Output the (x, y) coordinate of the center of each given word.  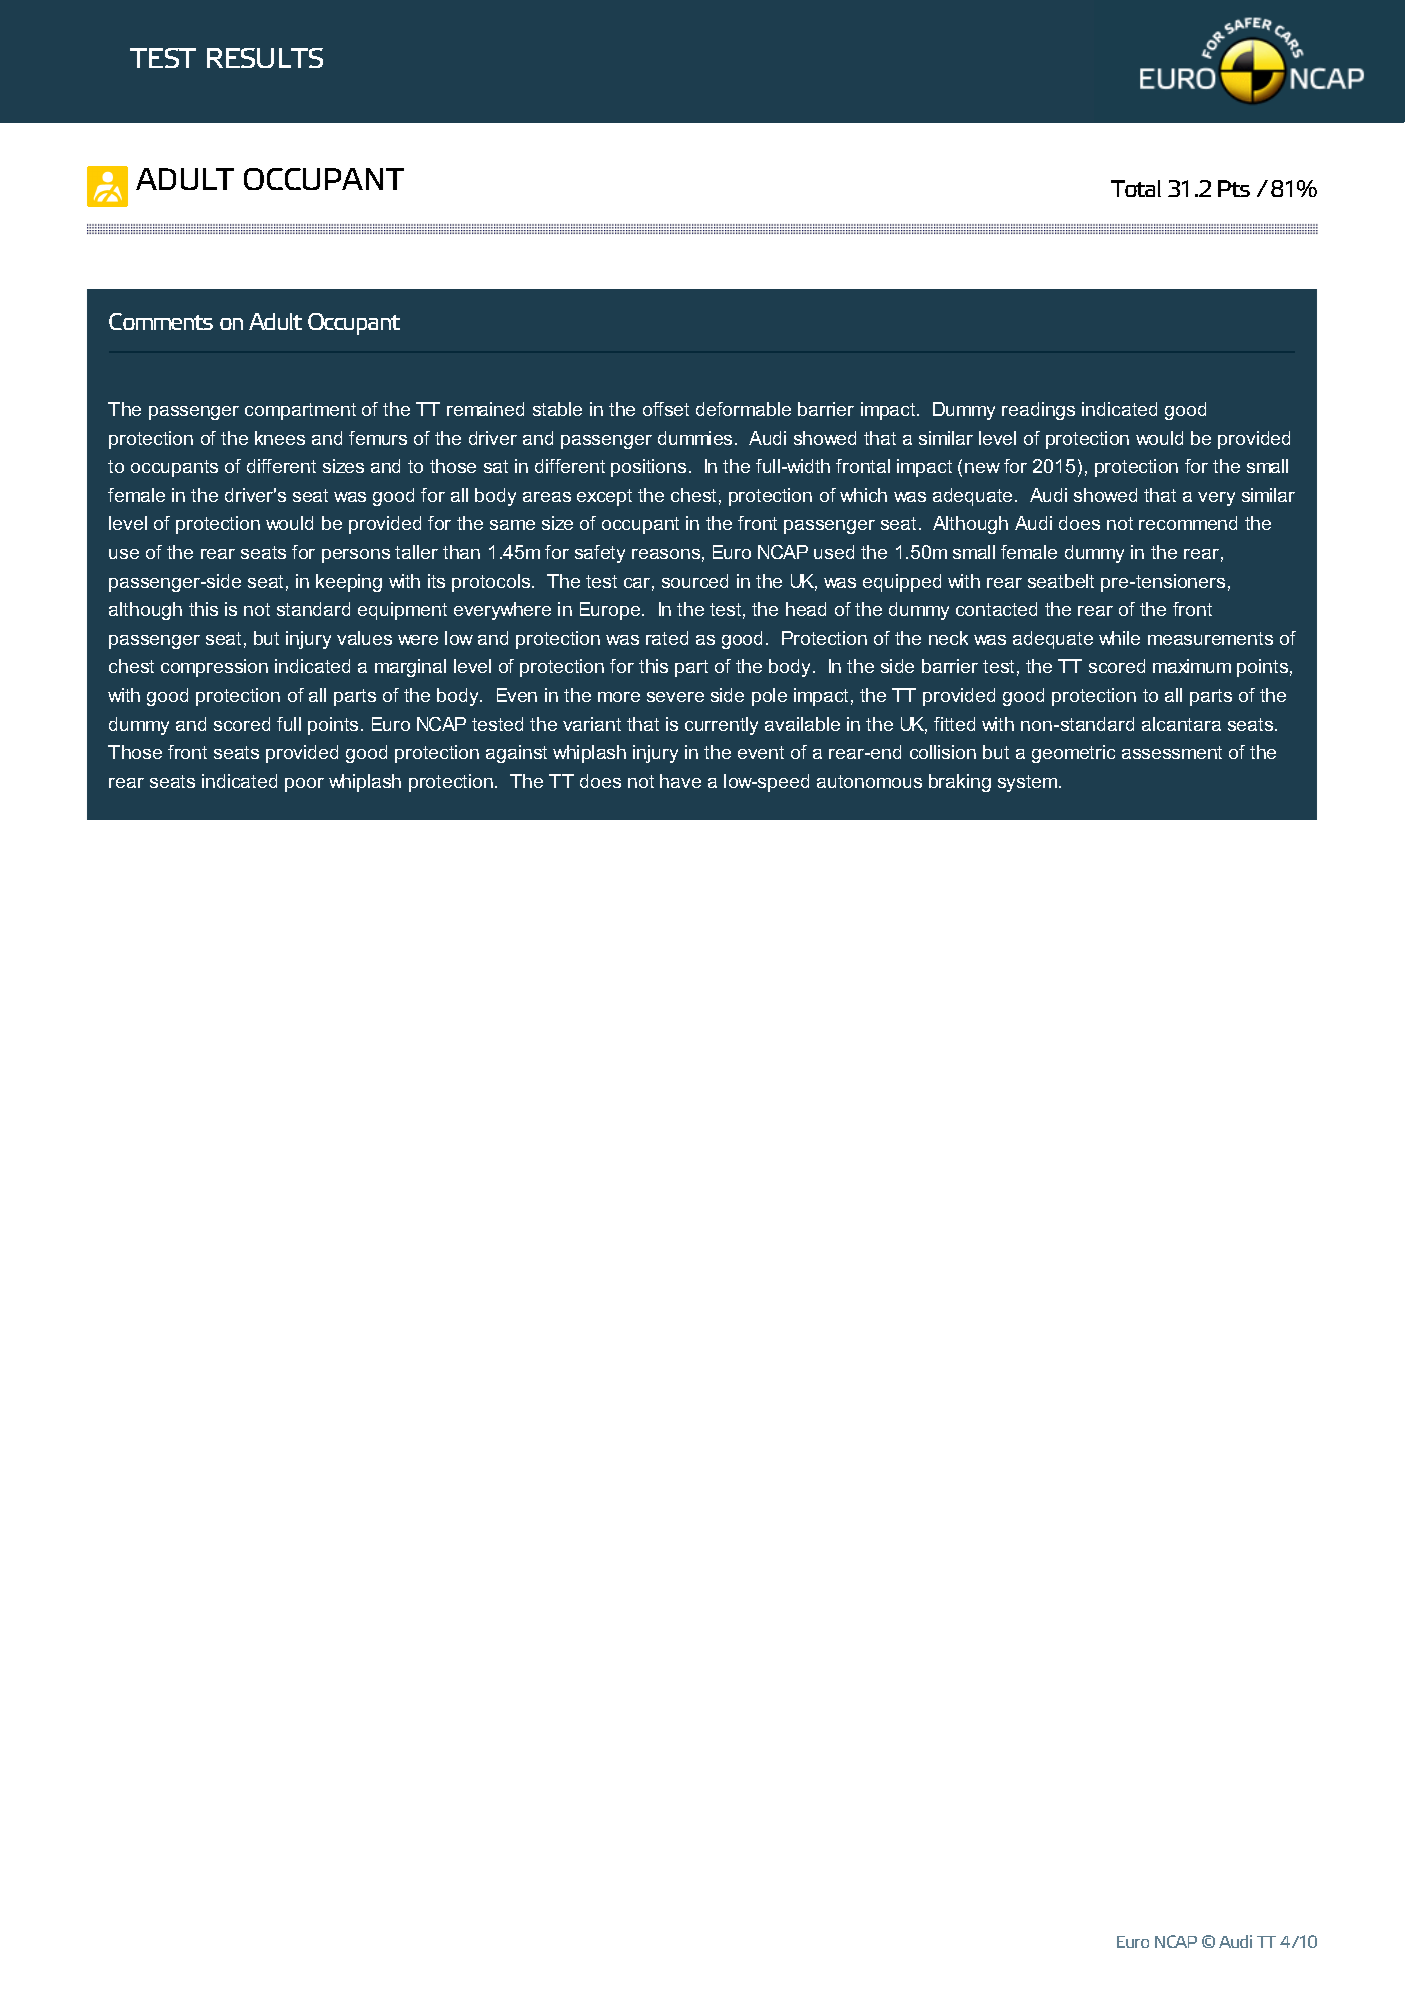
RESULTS (265, 58)
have (680, 781)
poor (304, 785)
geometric (1073, 754)
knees (280, 438)
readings (1038, 411)
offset (666, 409)
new (982, 468)
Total (1136, 188)
